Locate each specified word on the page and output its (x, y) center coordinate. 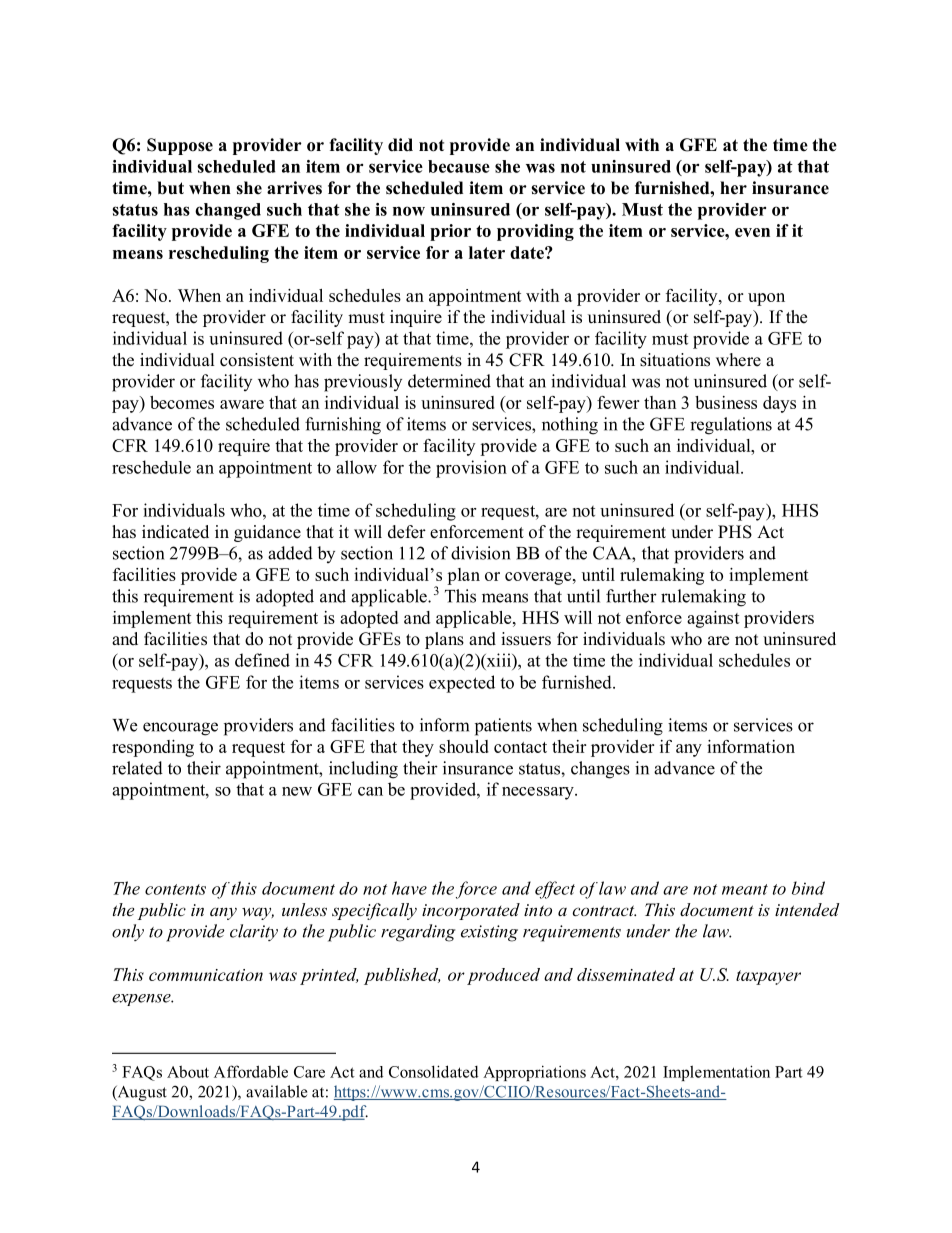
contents (175, 889)
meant (745, 889)
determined (449, 381)
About (188, 1072)
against (713, 619)
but (170, 188)
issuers (526, 639)
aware (242, 404)
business (726, 402)
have (409, 888)
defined (262, 660)
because (459, 166)
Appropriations (534, 1073)
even (752, 232)
